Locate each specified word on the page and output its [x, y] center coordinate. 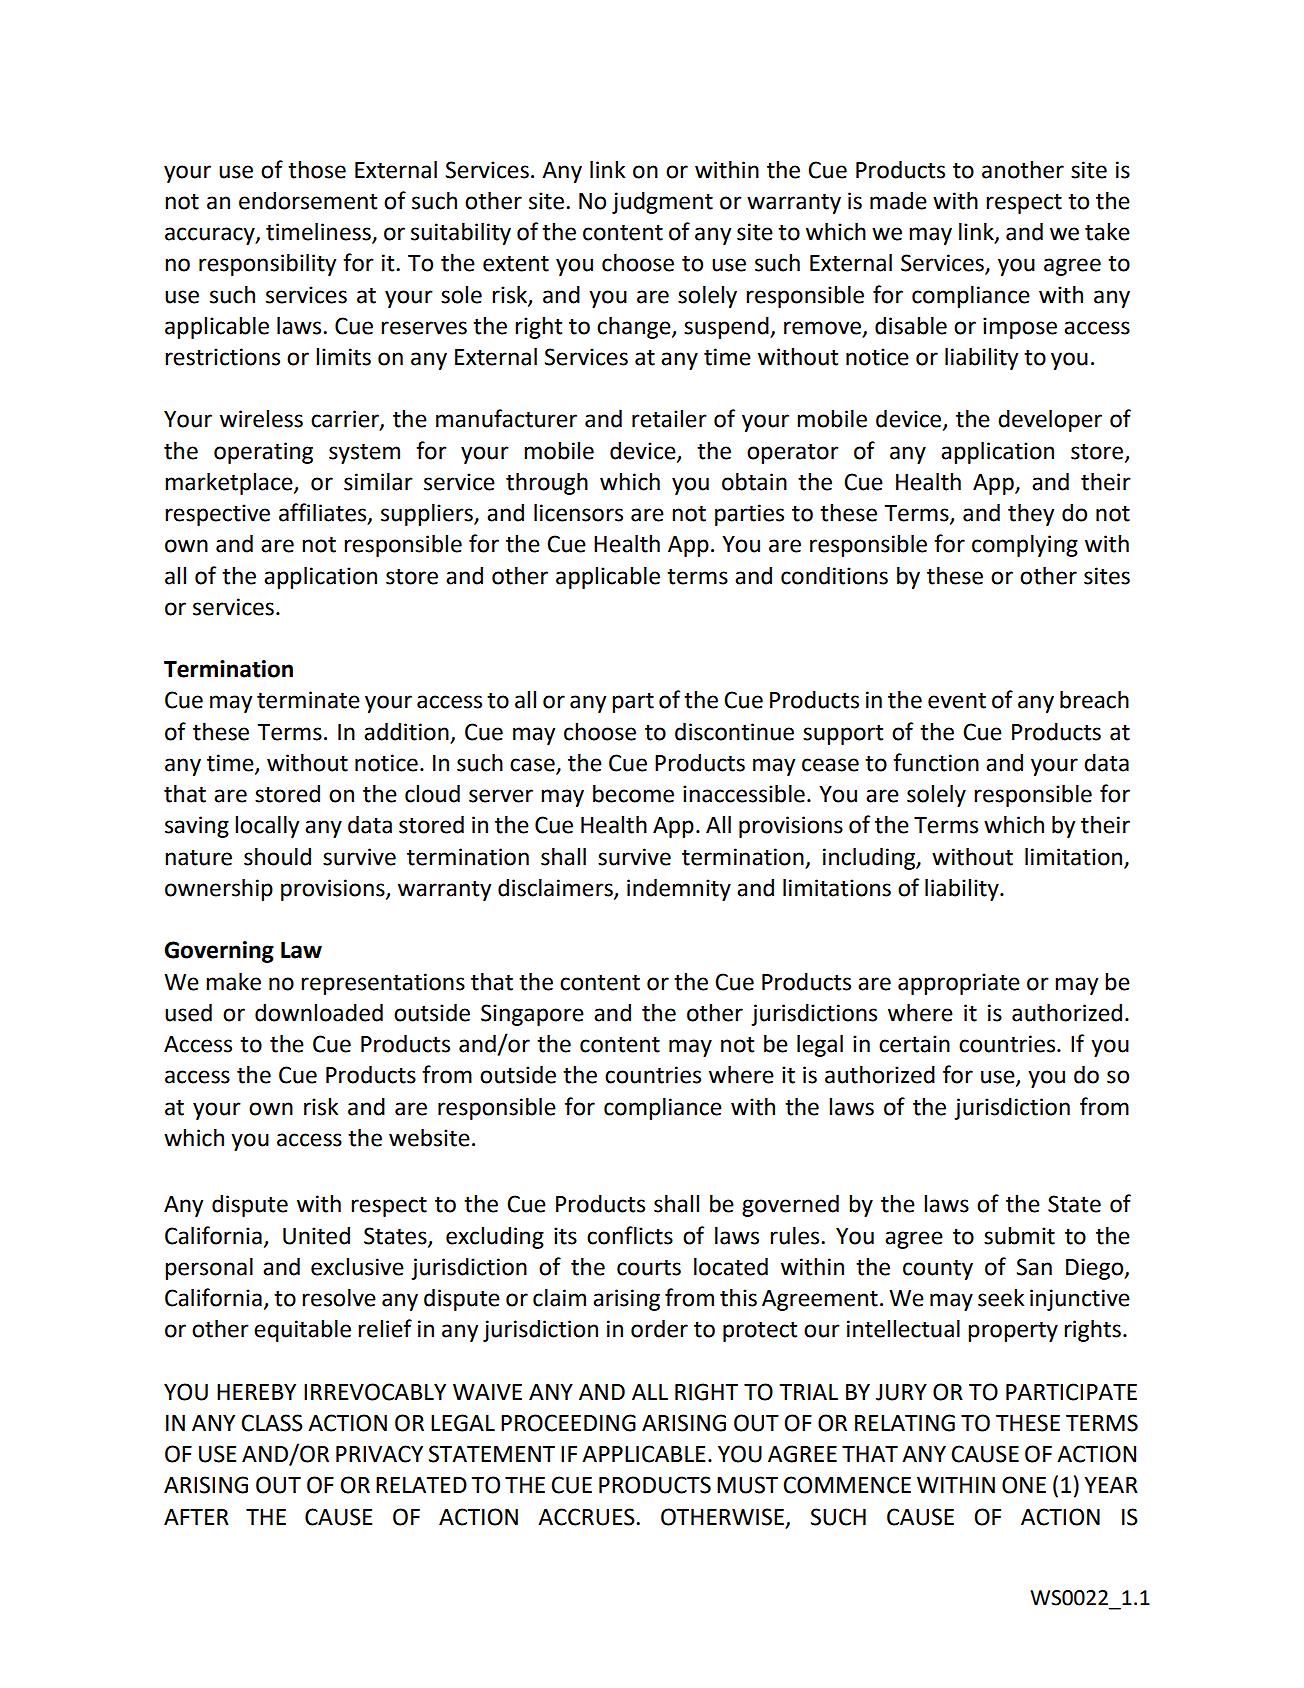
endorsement [308, 201]
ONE [1024, 1485]
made [898, 201]
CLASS [272, 1423]
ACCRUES [587, 1517]
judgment [662, 203]
